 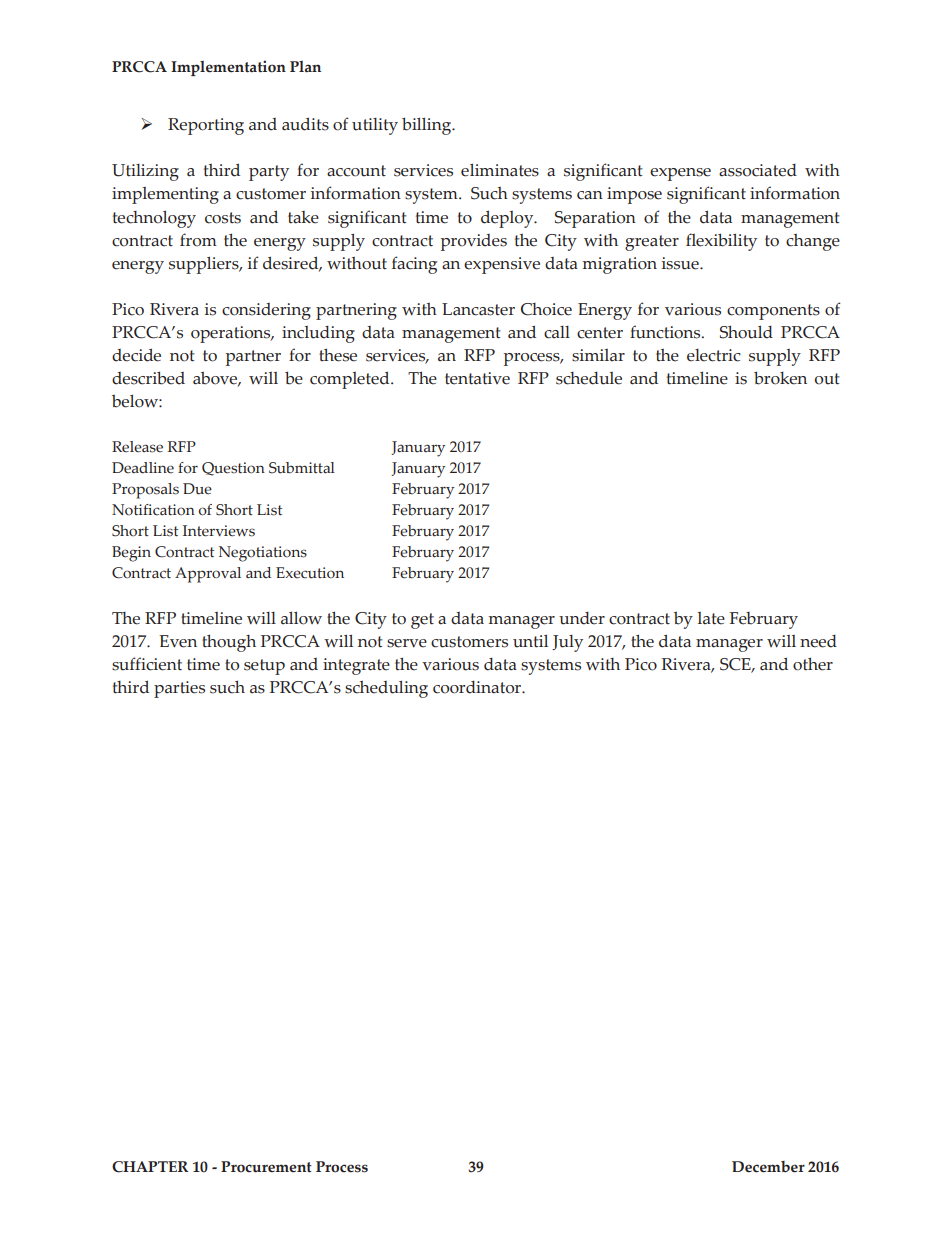 What do you see at coordinates (768, 1167) in the screenshot?
I see `December` at bounding box center [768, 1167].
